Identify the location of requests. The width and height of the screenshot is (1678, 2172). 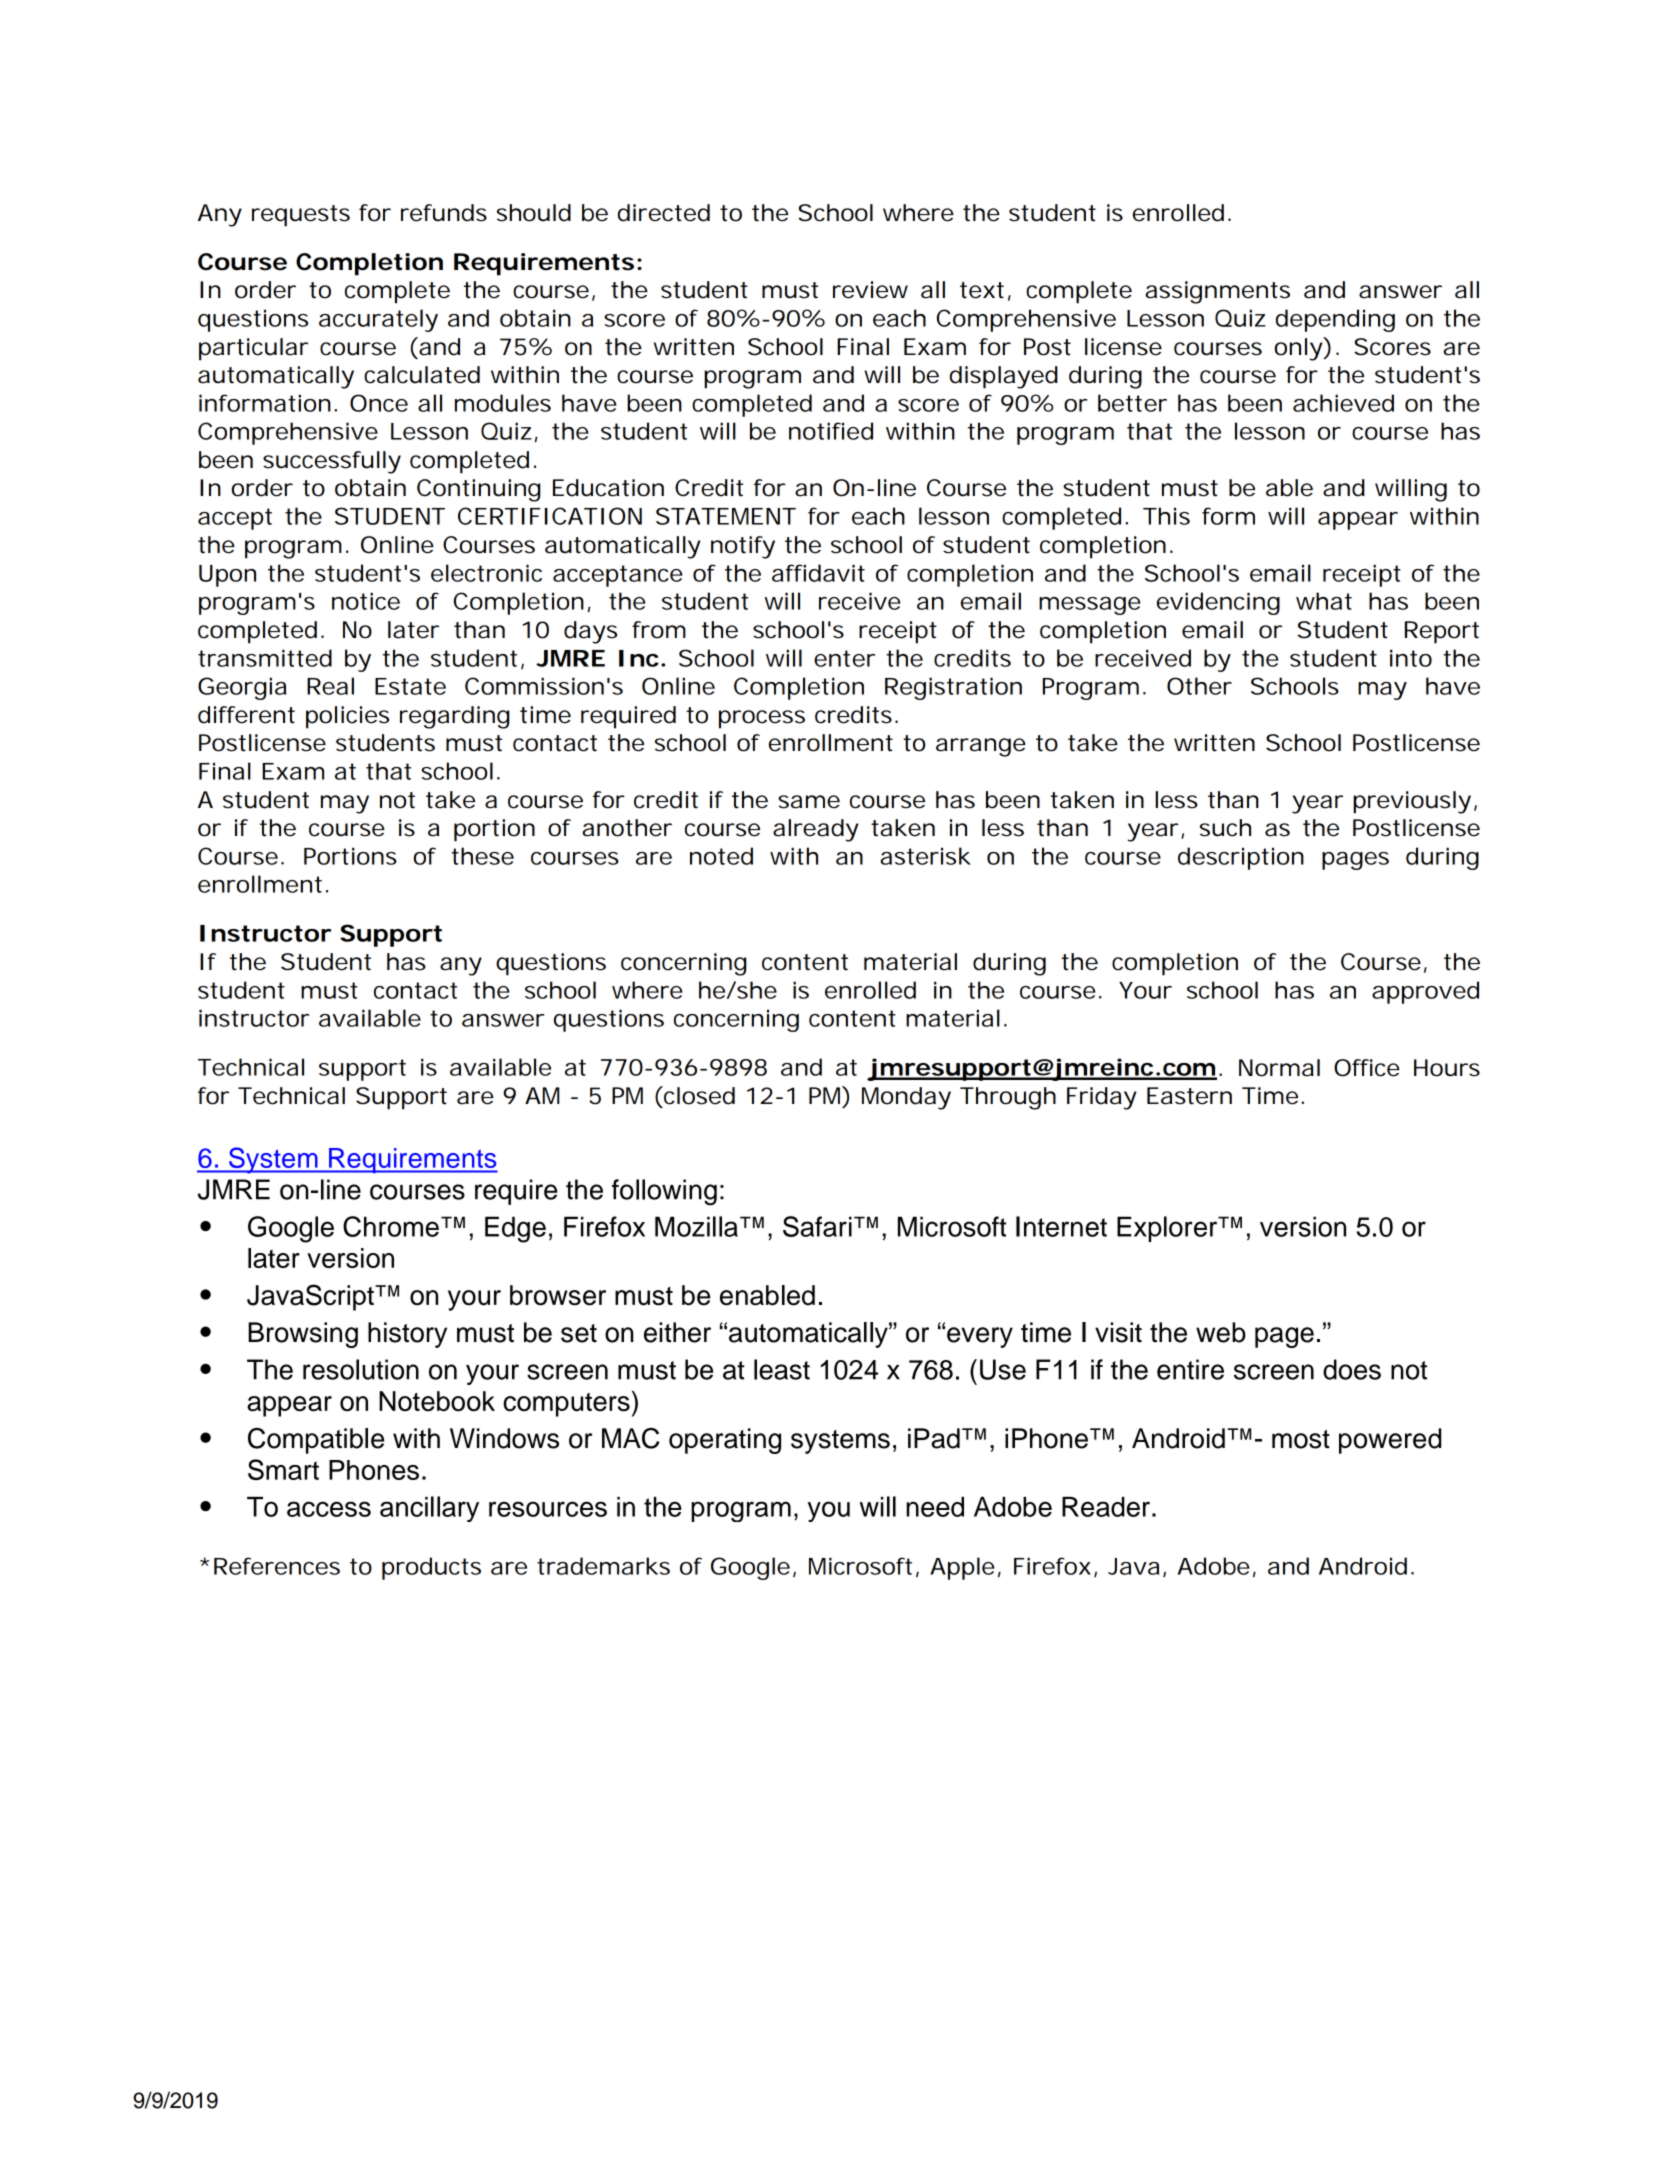
(301, 216).
